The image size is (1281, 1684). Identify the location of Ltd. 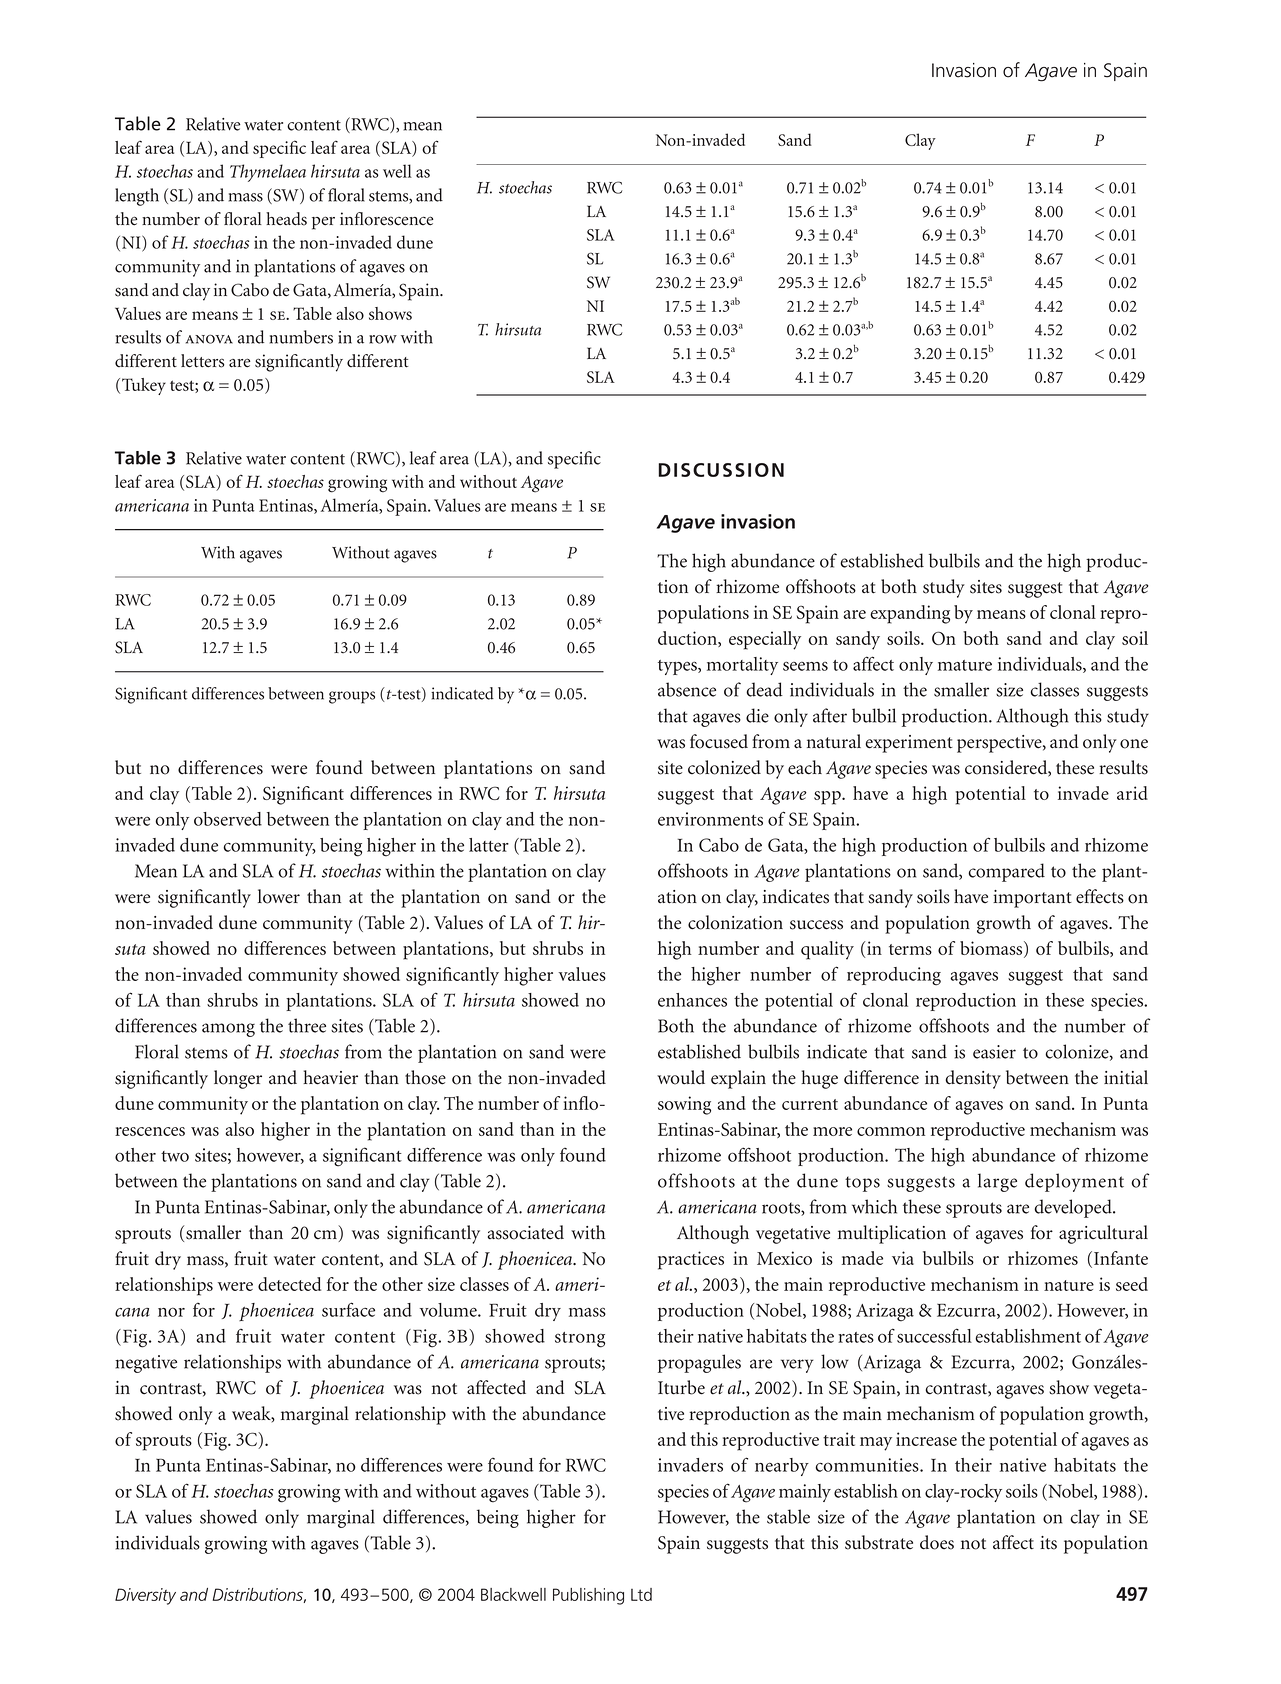
(641, 1594).
